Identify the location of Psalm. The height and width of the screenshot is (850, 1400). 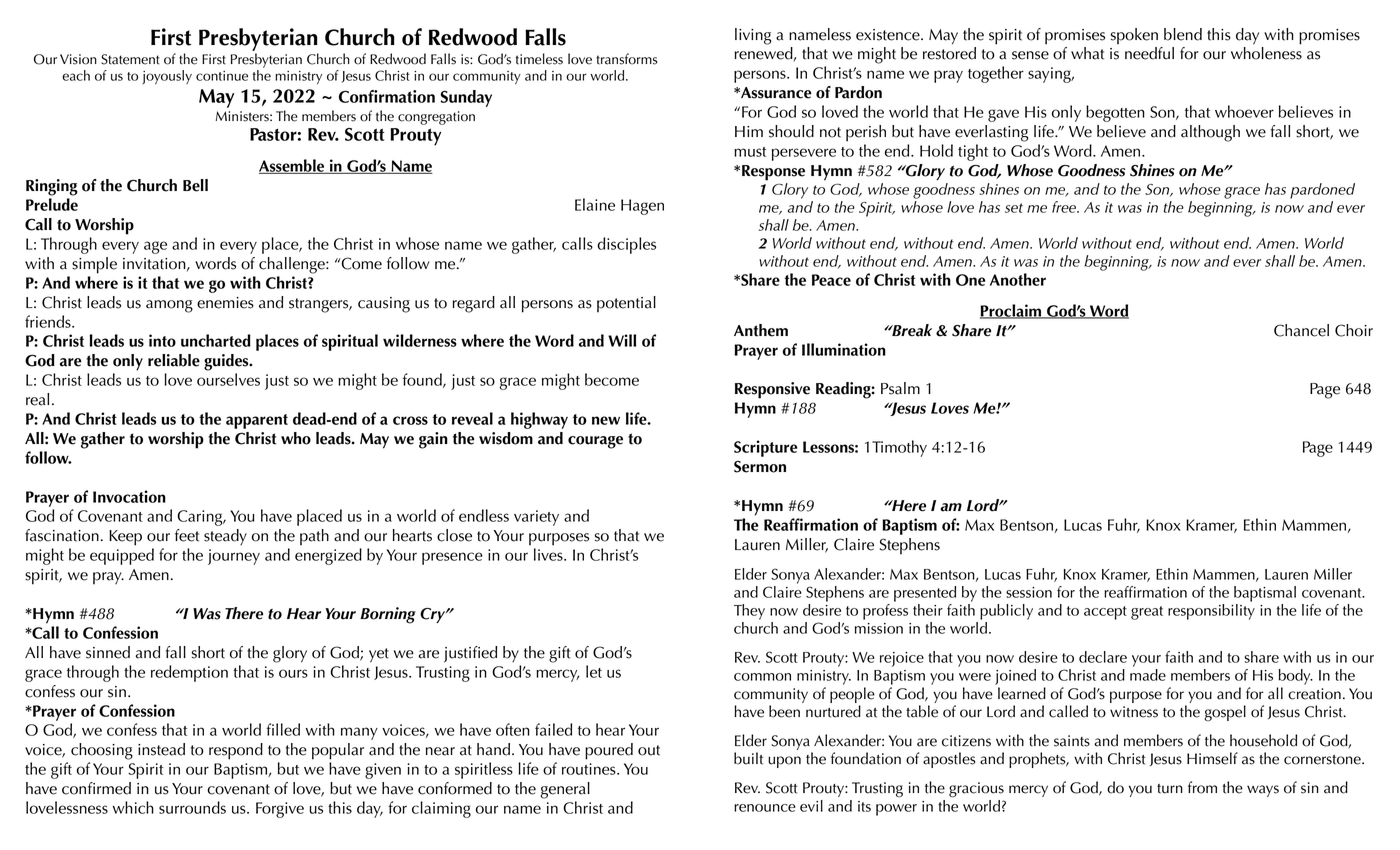
(900, 388).
